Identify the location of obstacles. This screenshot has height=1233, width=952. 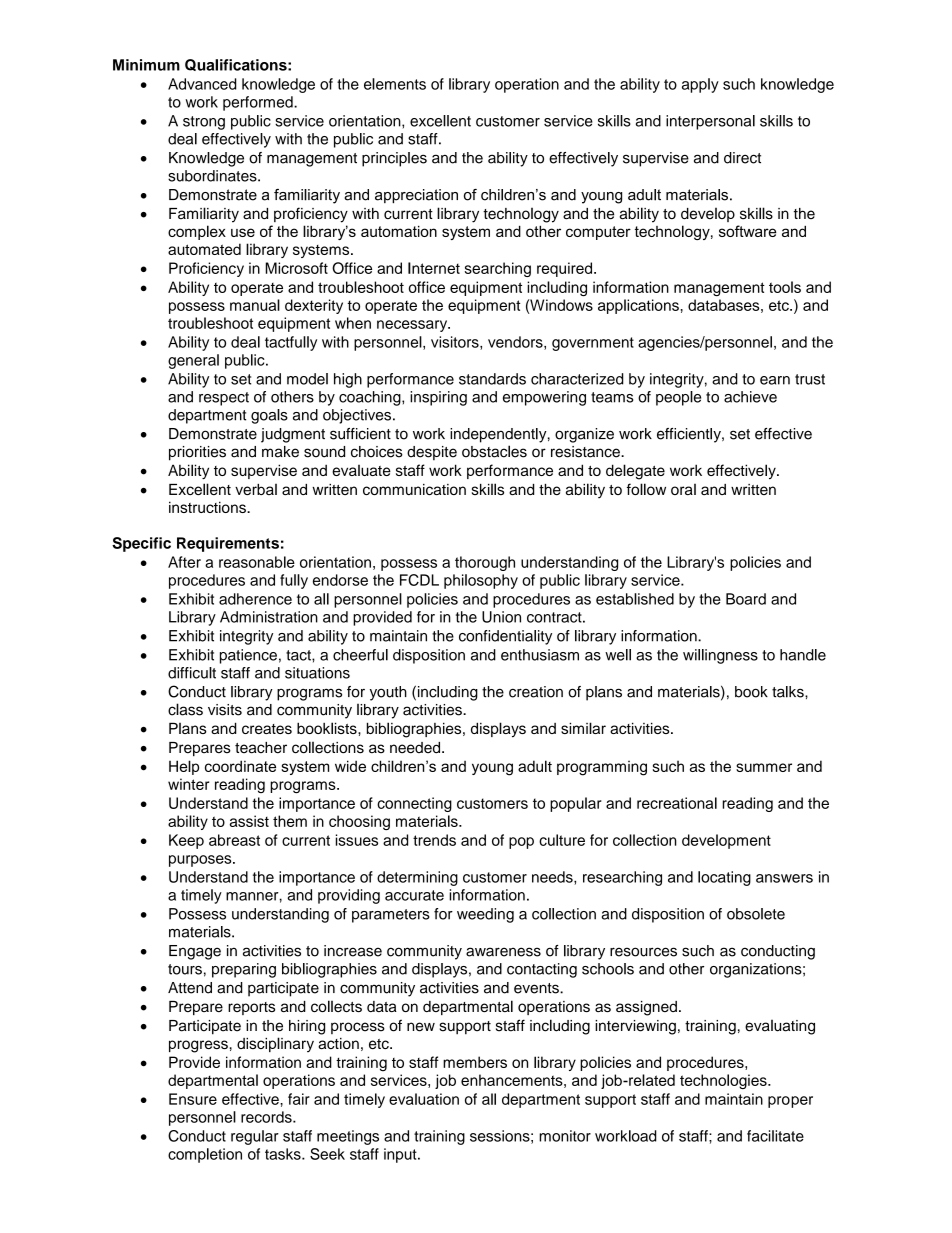
(494, 451).
